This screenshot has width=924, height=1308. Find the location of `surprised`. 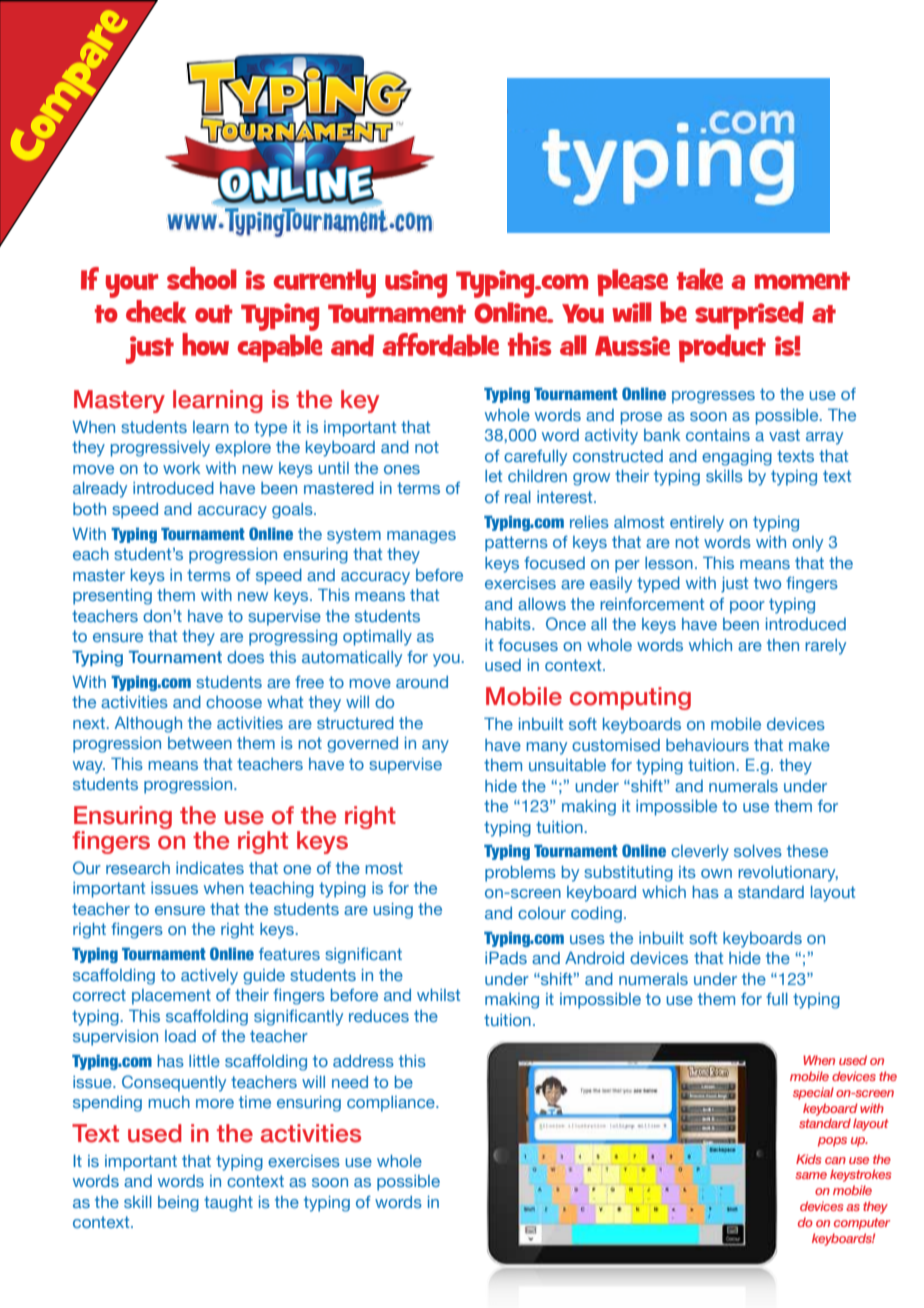

surprised is located at coordinates (749, 315).
